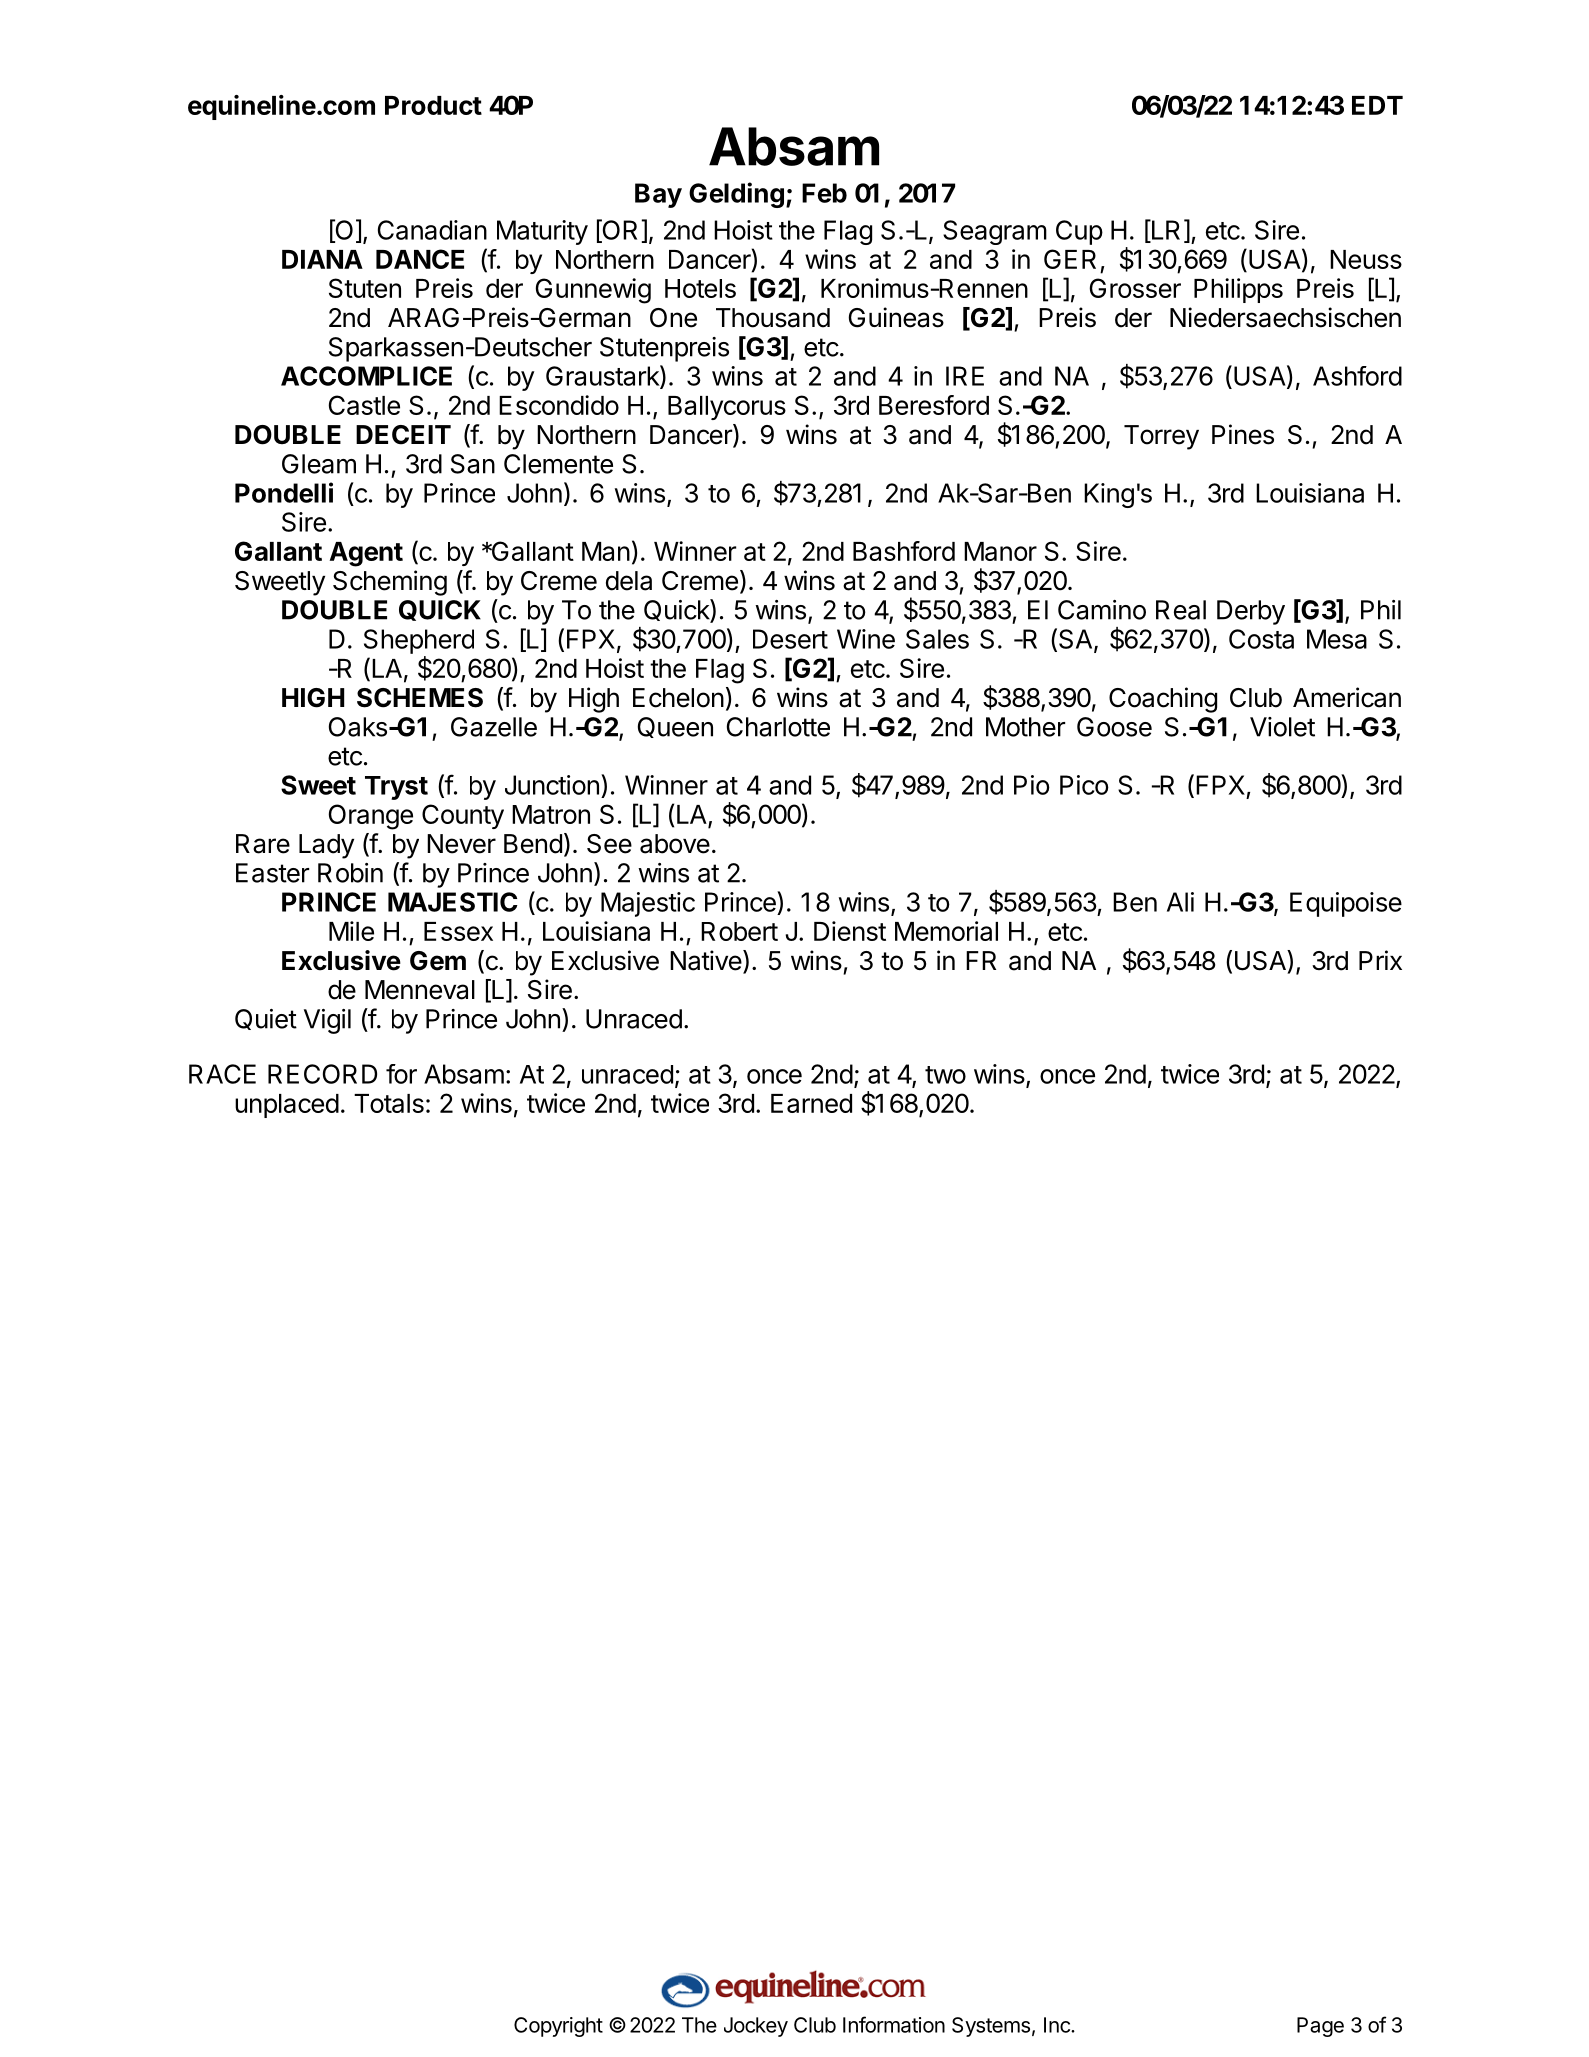  I want to click on Scheming, so click(390, 583).
